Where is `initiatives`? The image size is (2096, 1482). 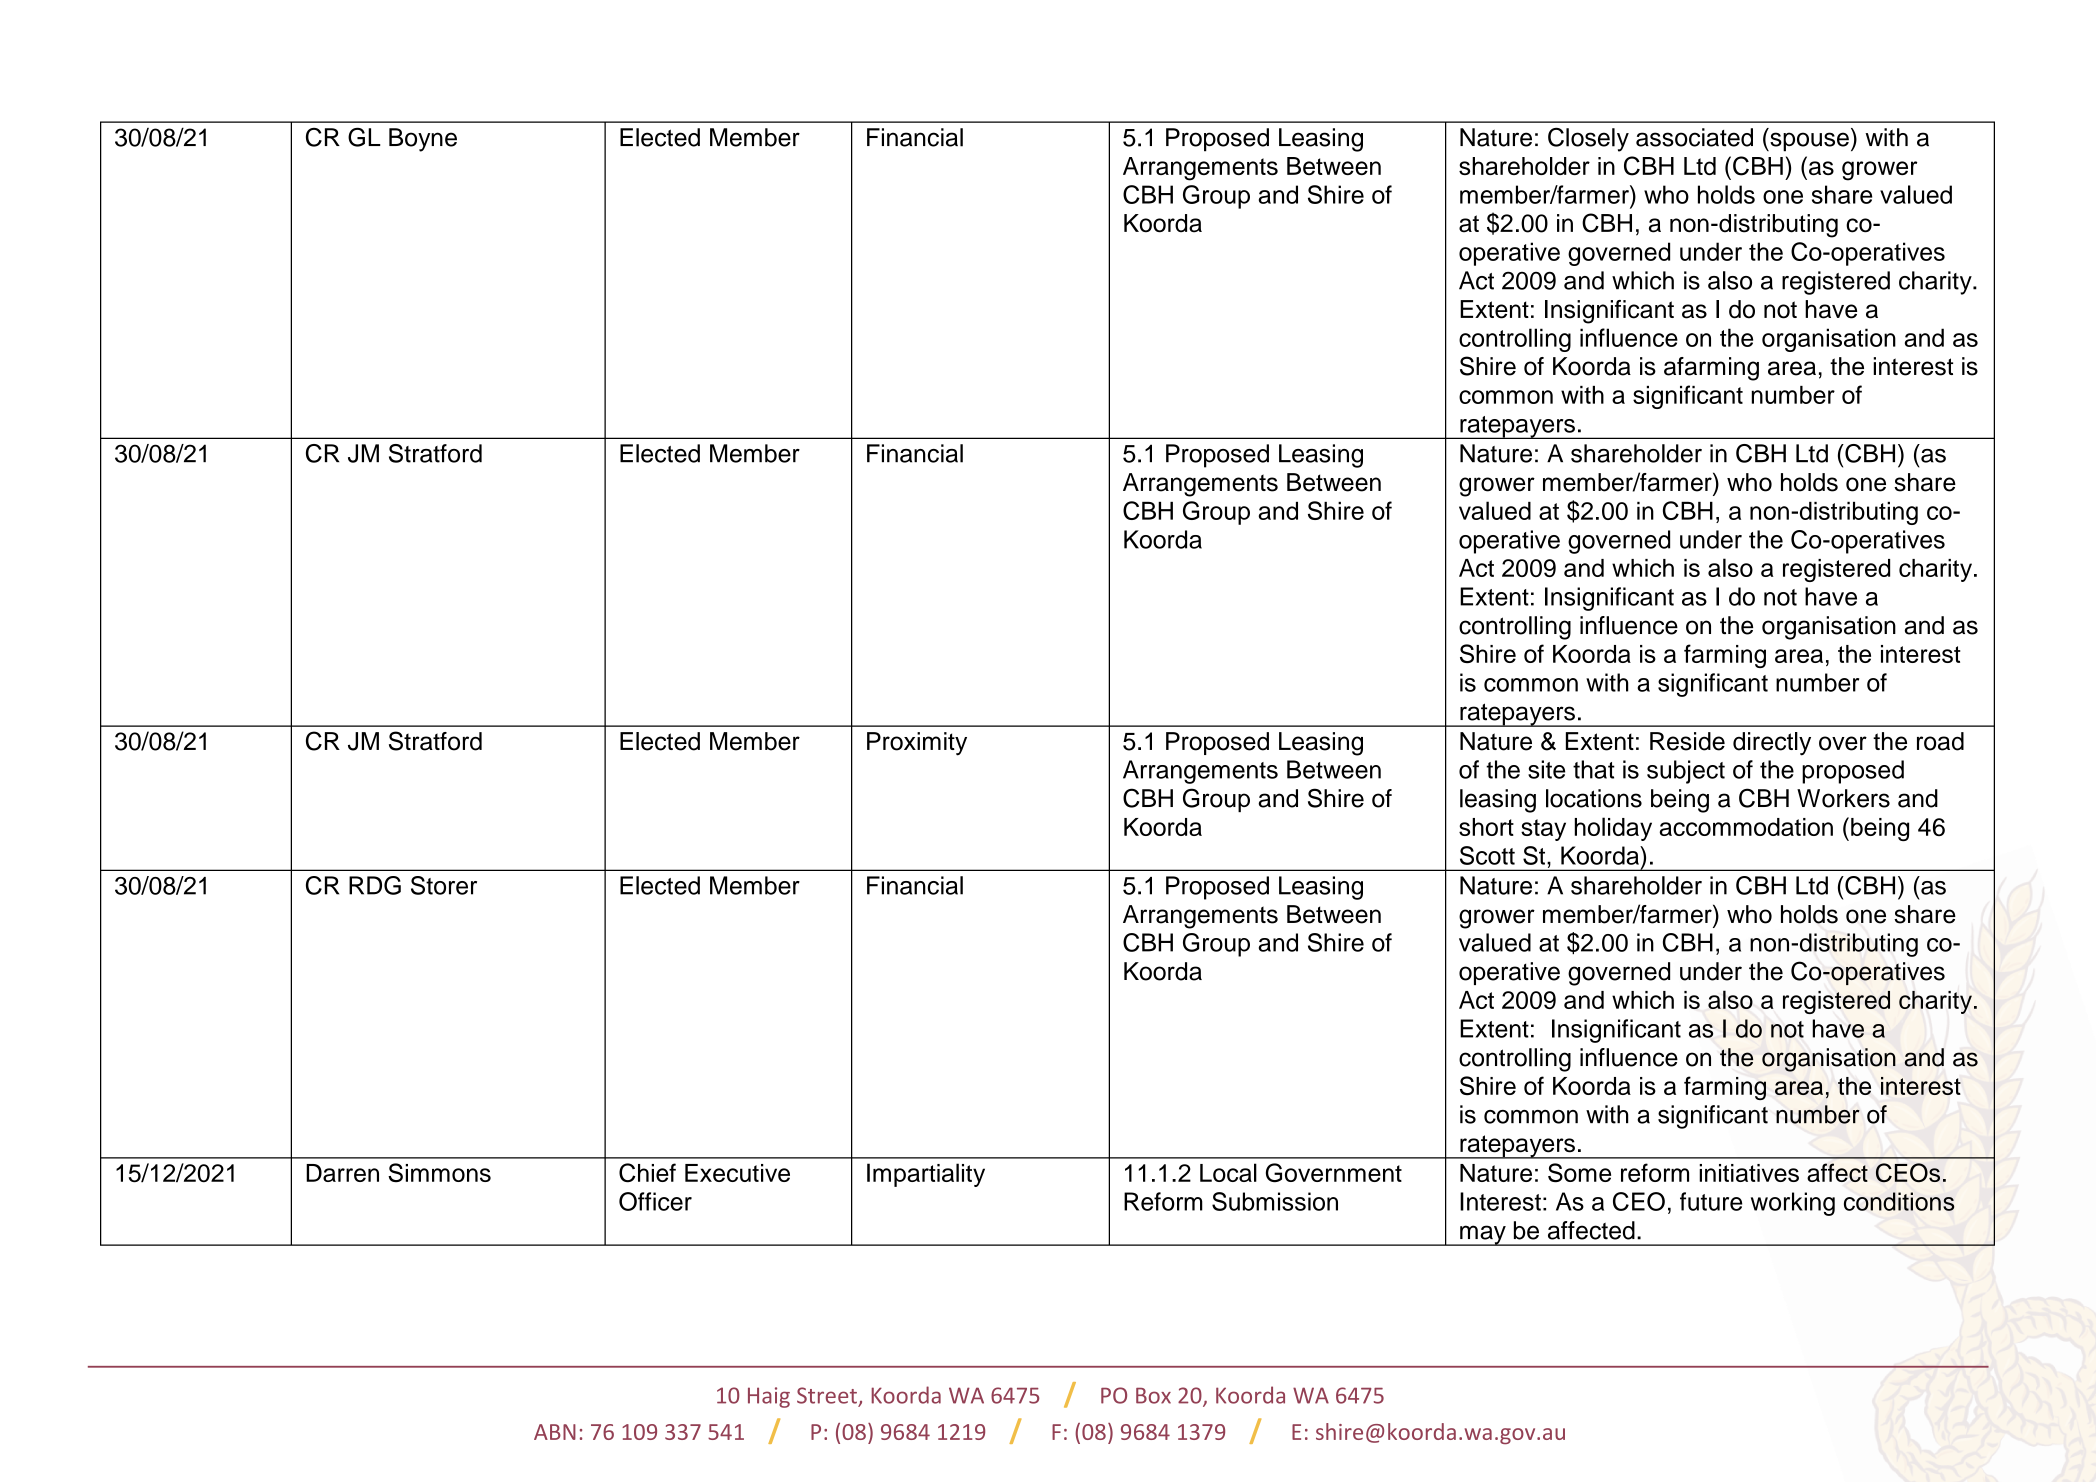
initiatives is located at coordinates (1749, 1173).
